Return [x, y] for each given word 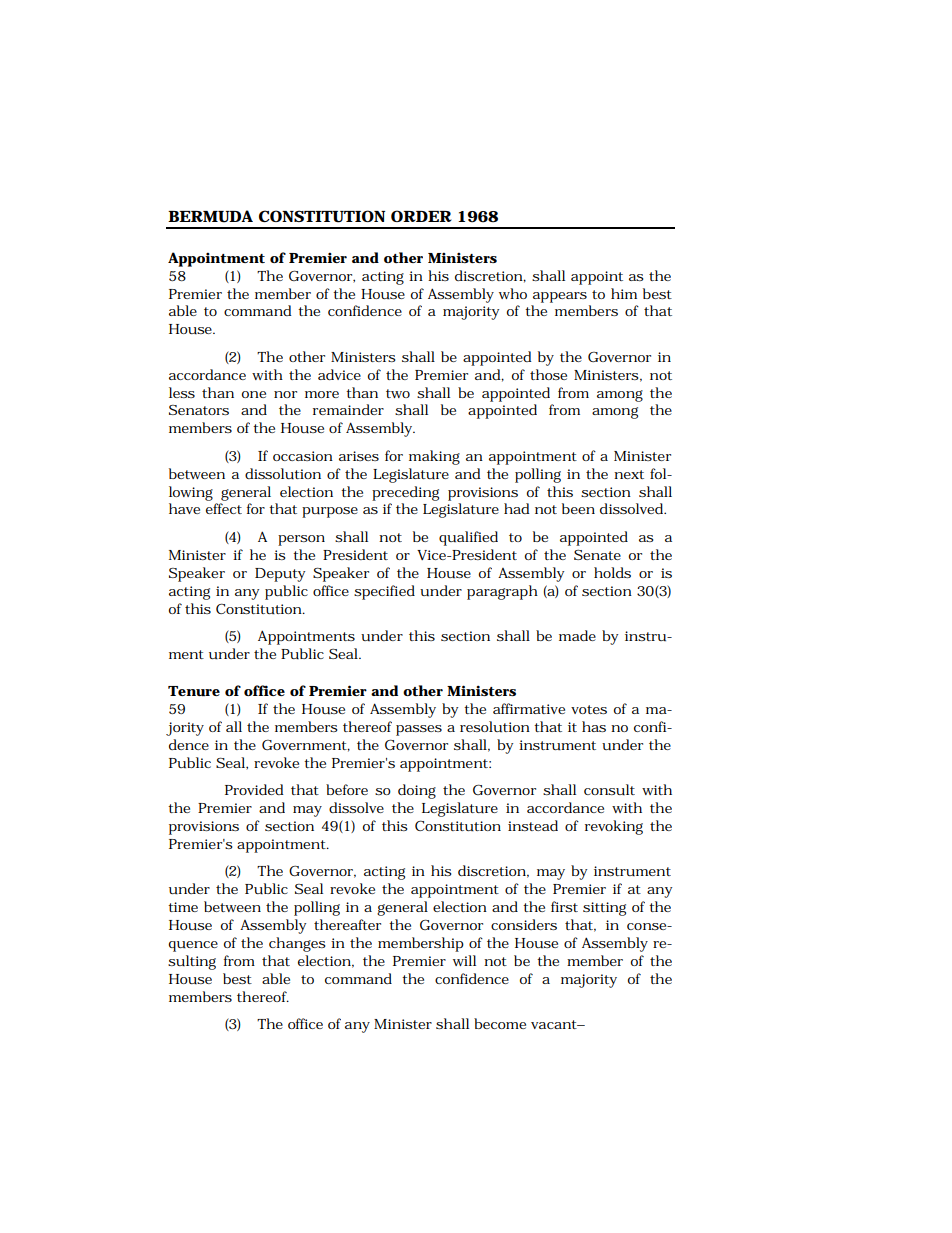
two [398, 393]
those [548, 374]
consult [609, 790]
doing [417, 791]
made [577, 635]
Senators [199, 410]
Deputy [280, 575]
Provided [254, 789]
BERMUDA [210, 216]
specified [384, 592]
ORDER [421, 216]
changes [297, 944]
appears [560, 297]
